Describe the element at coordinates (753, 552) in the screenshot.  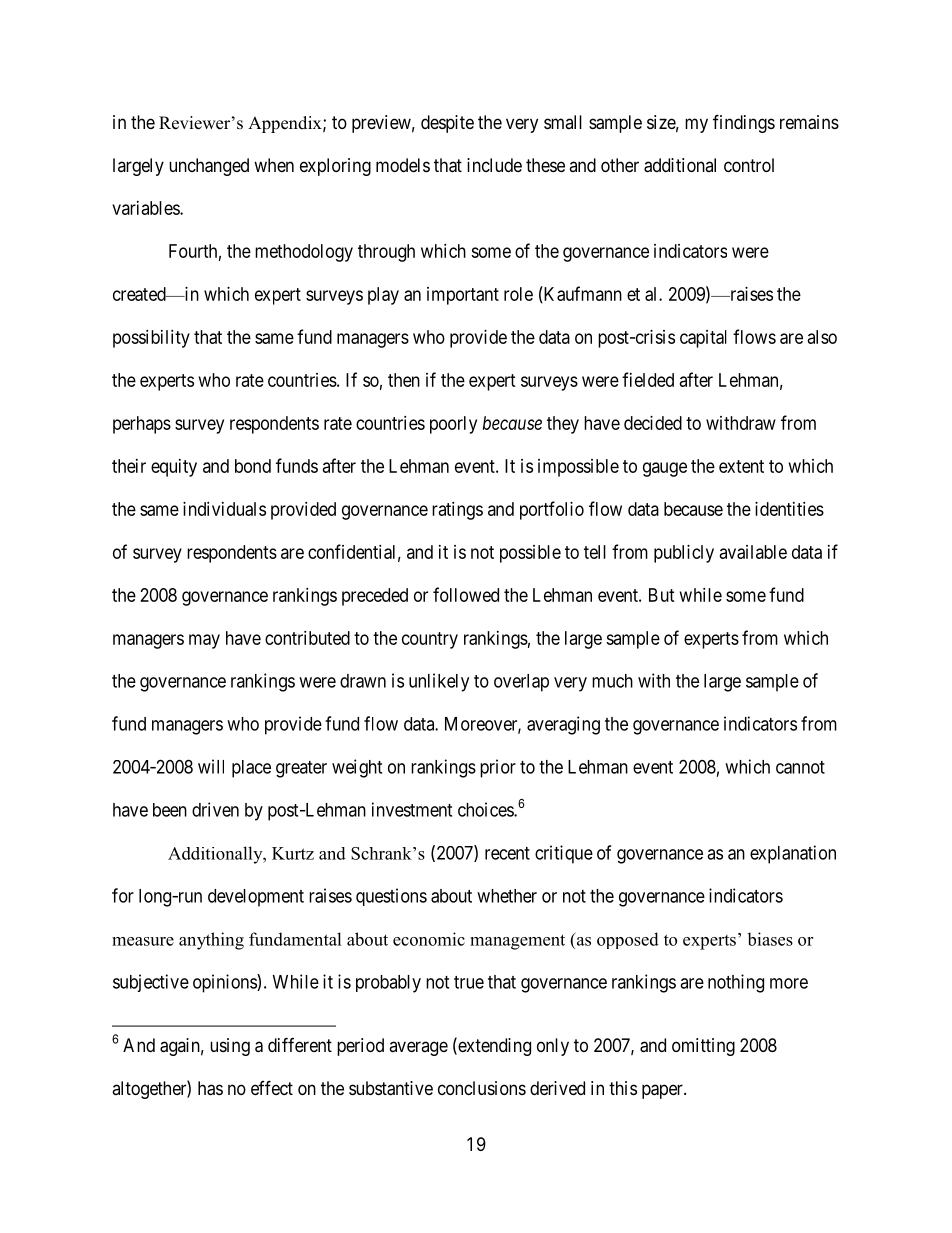
I see `available` at that location.
